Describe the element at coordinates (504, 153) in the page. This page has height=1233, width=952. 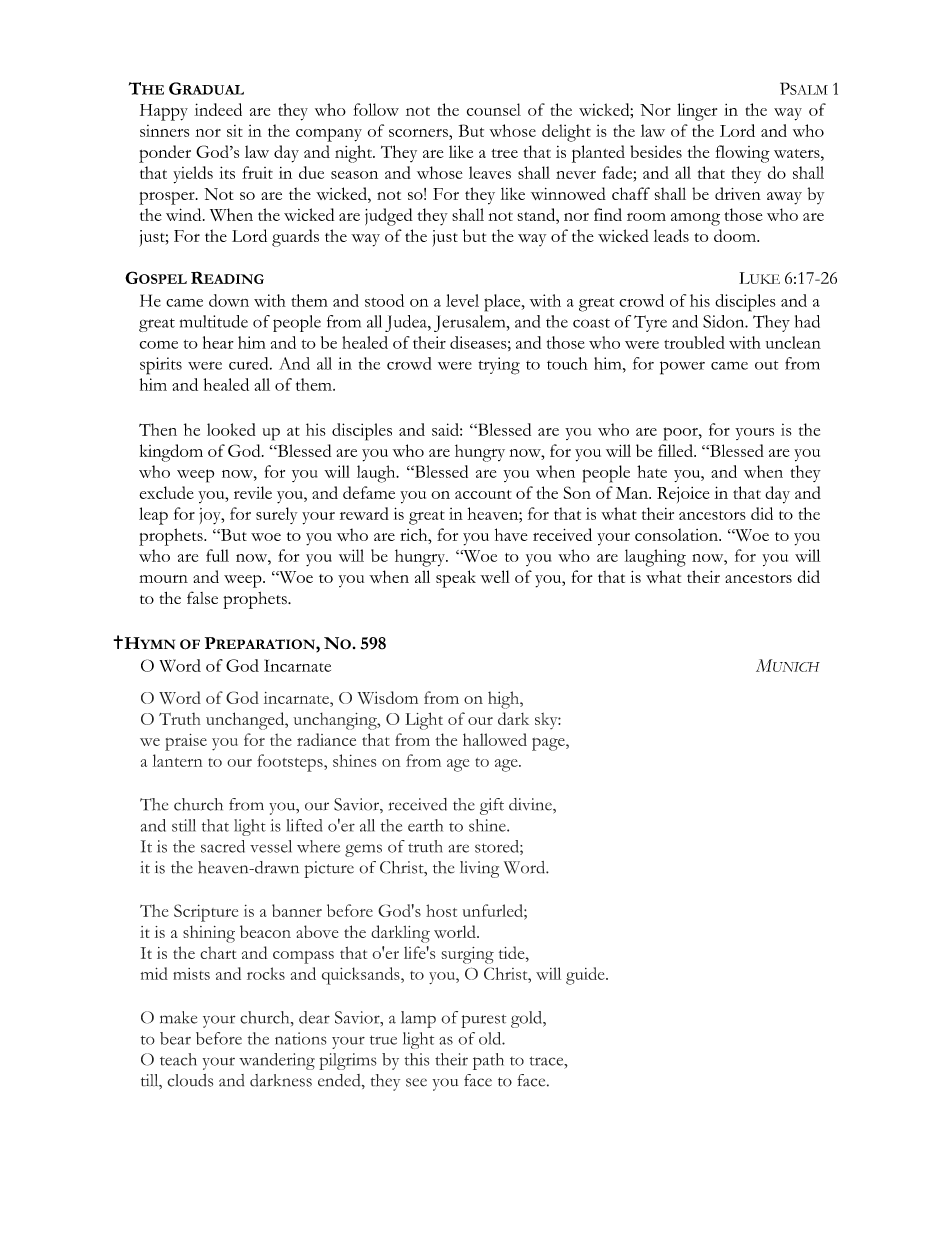
I see `tree` at that location.
